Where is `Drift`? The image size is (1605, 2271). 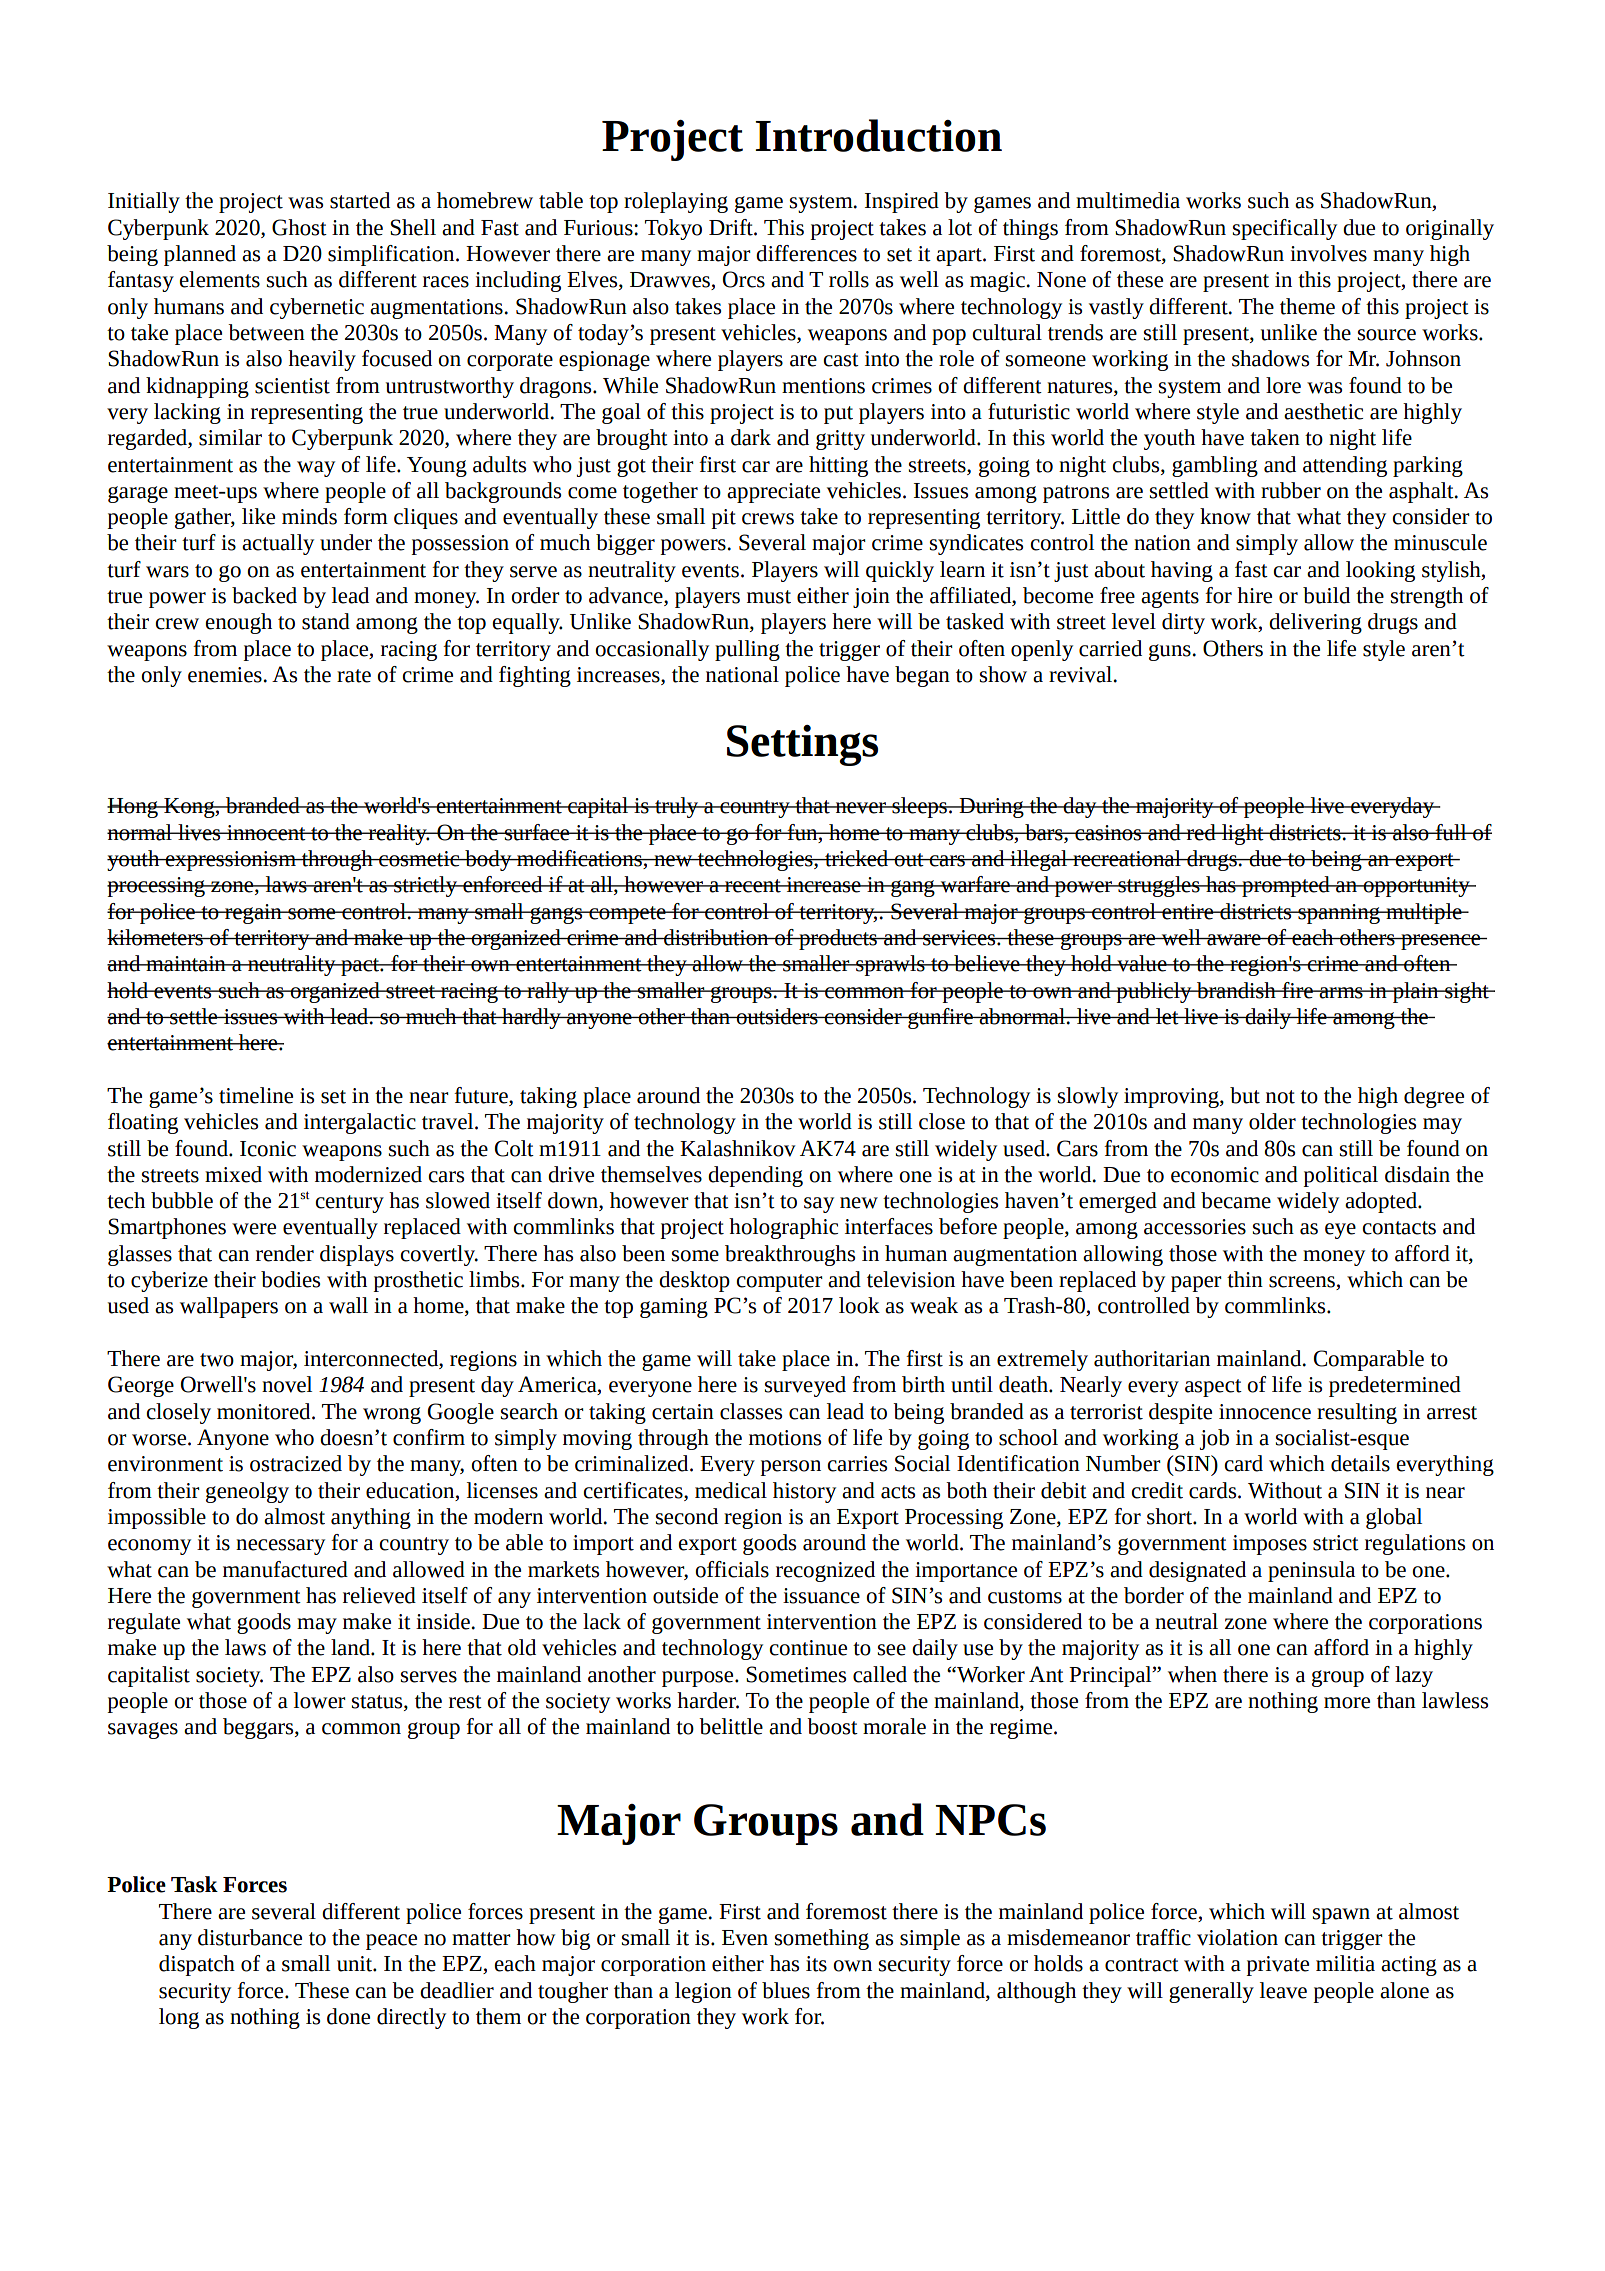
Drift is located at coordinates (732, 227).
